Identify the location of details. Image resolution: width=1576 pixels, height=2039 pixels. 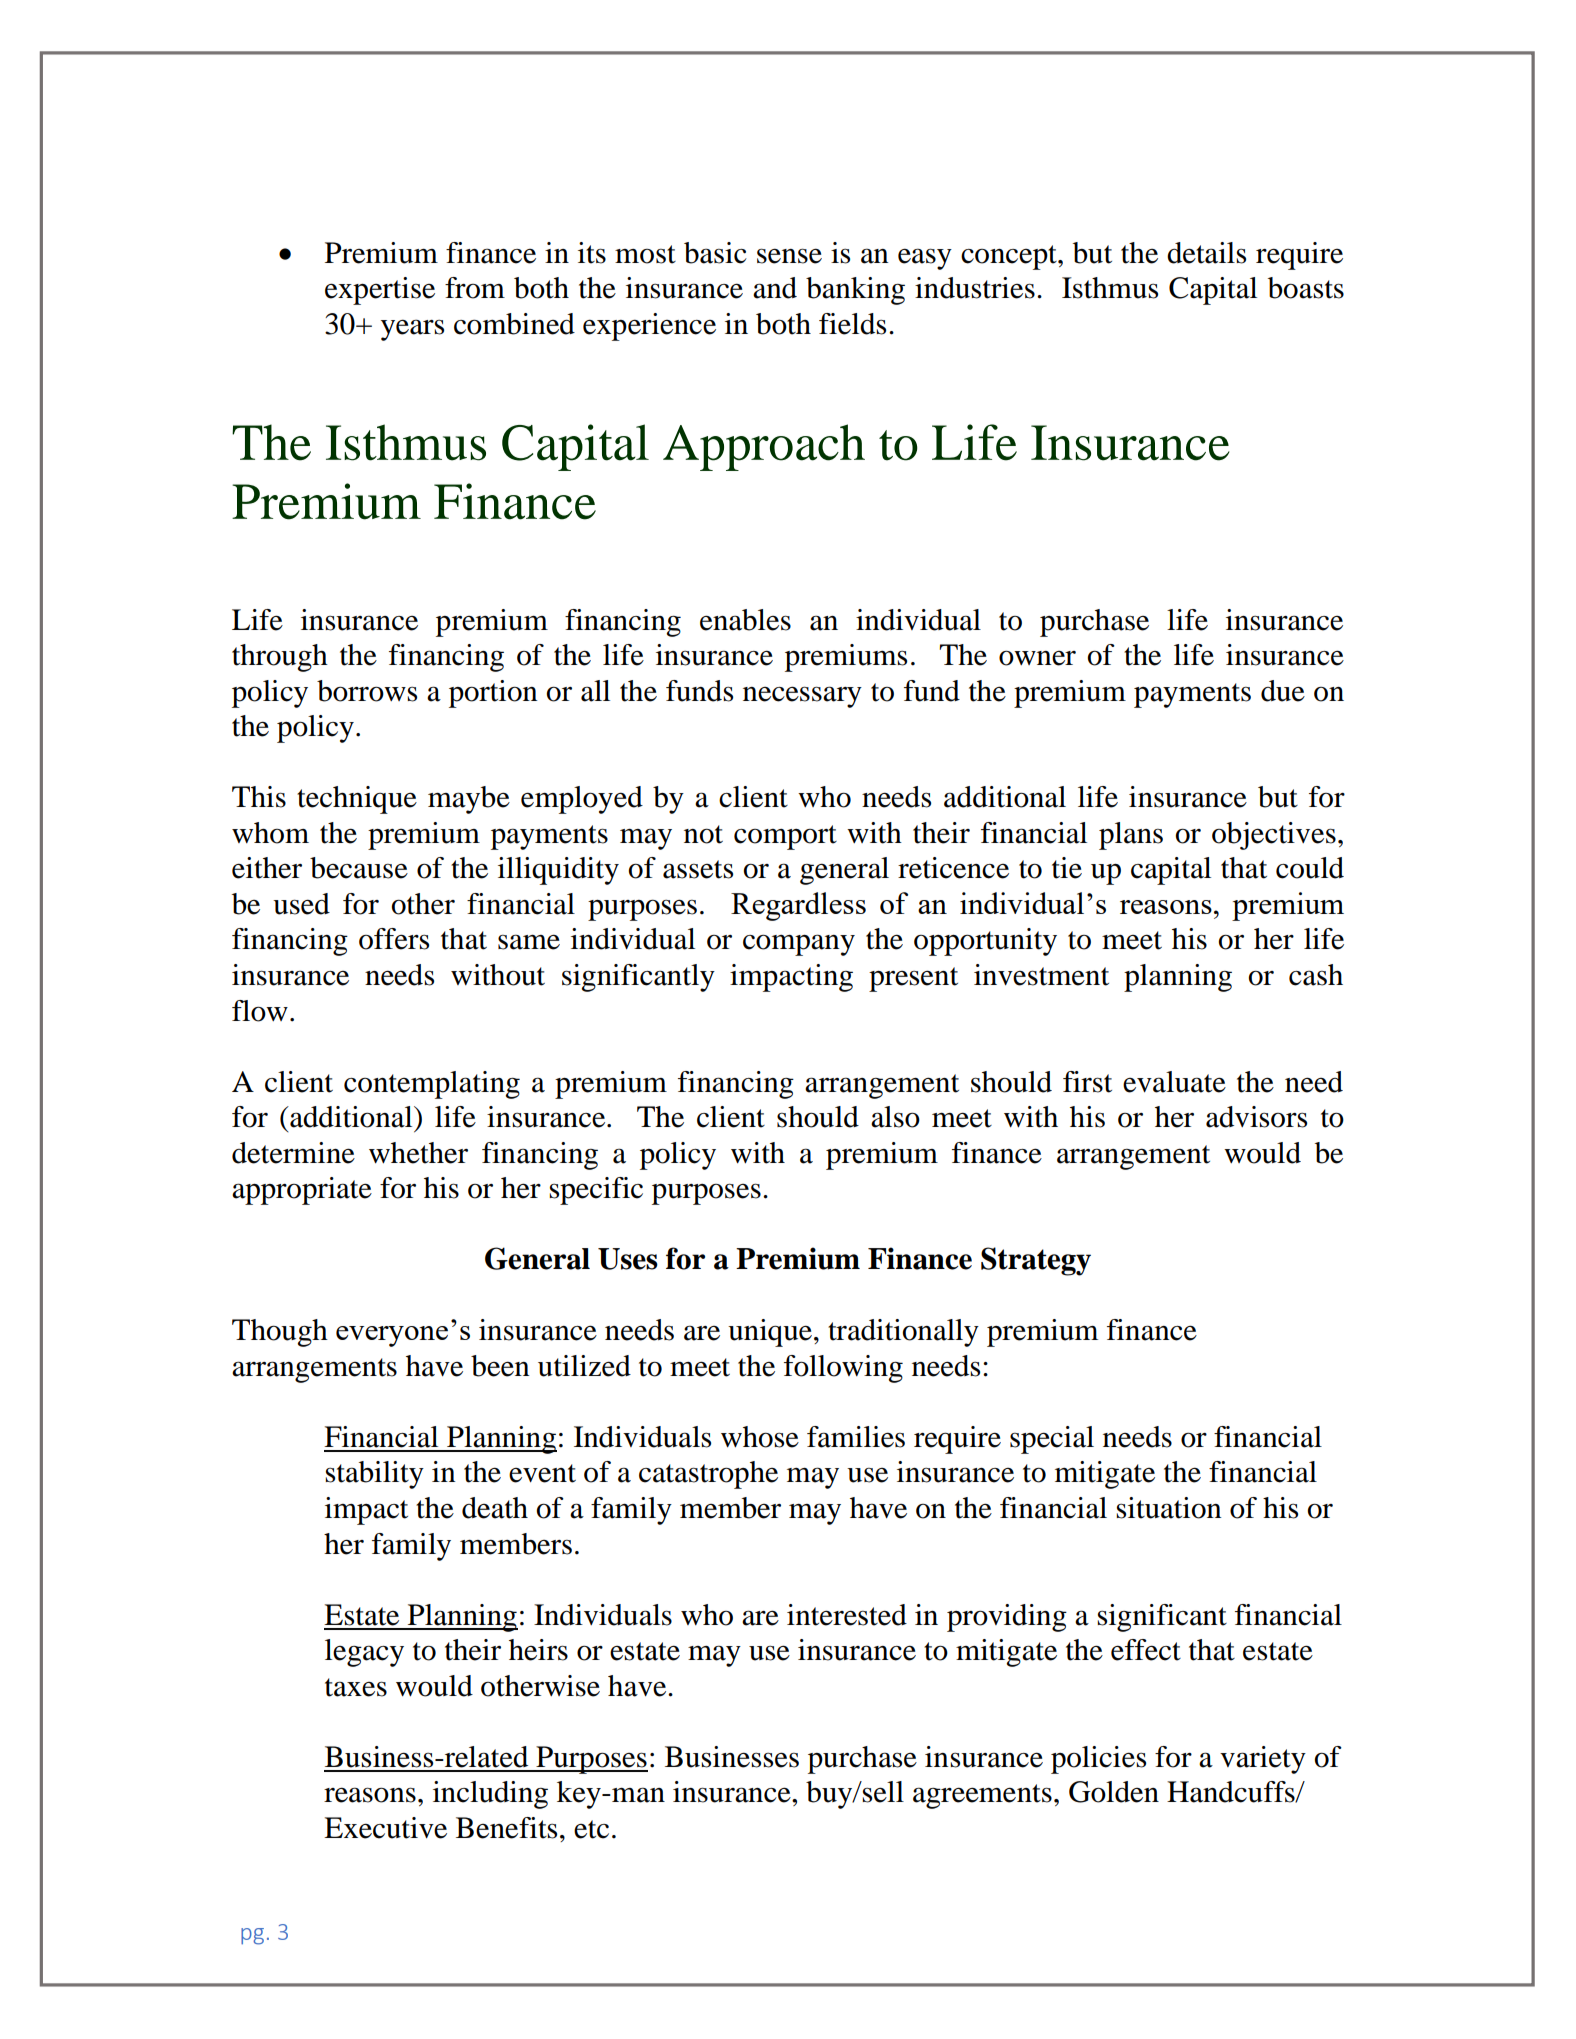
(1206, 253).
